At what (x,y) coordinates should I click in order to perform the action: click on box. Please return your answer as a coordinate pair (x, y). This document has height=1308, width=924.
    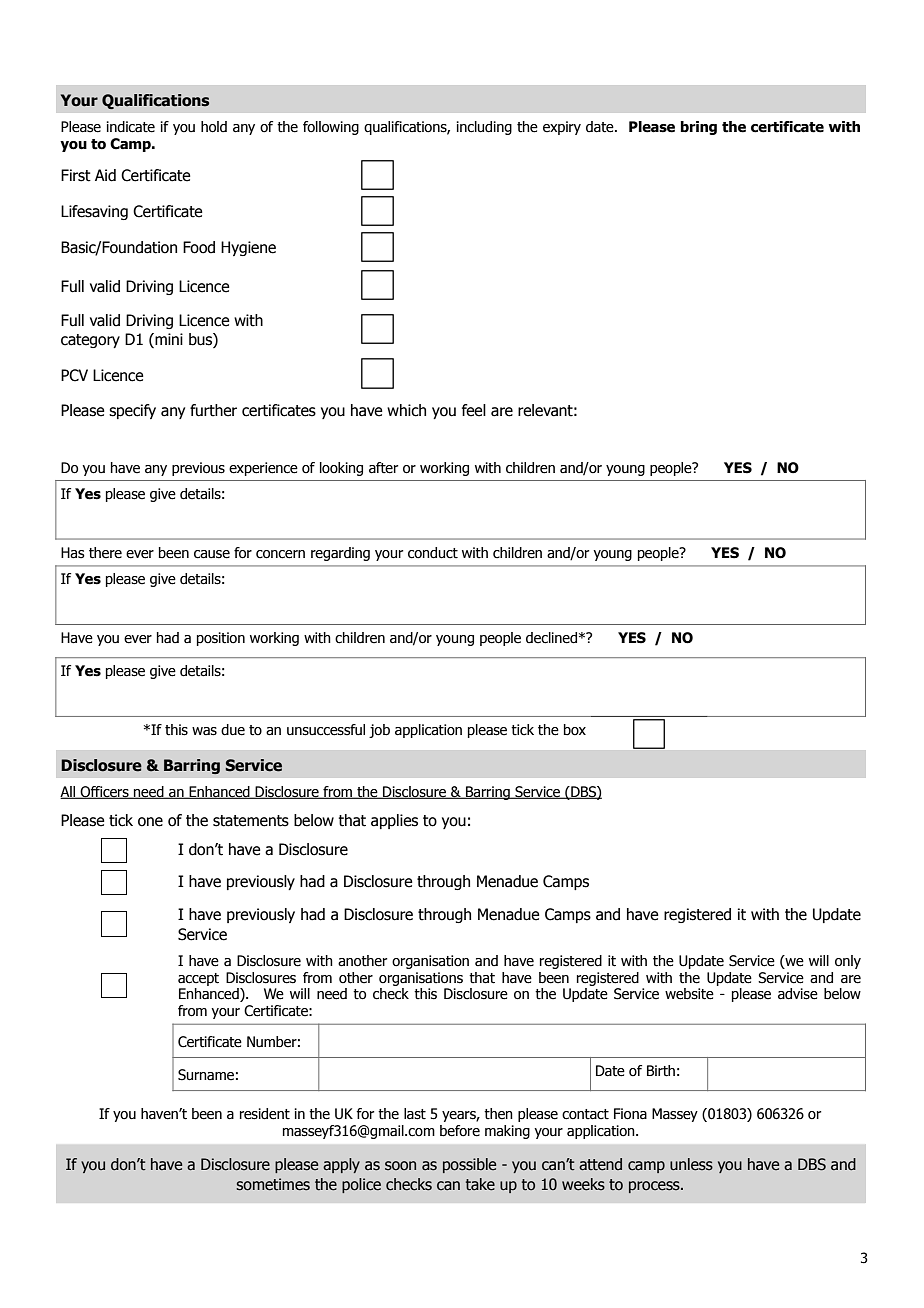
    Looking at the image, I should click on (575, 730).
